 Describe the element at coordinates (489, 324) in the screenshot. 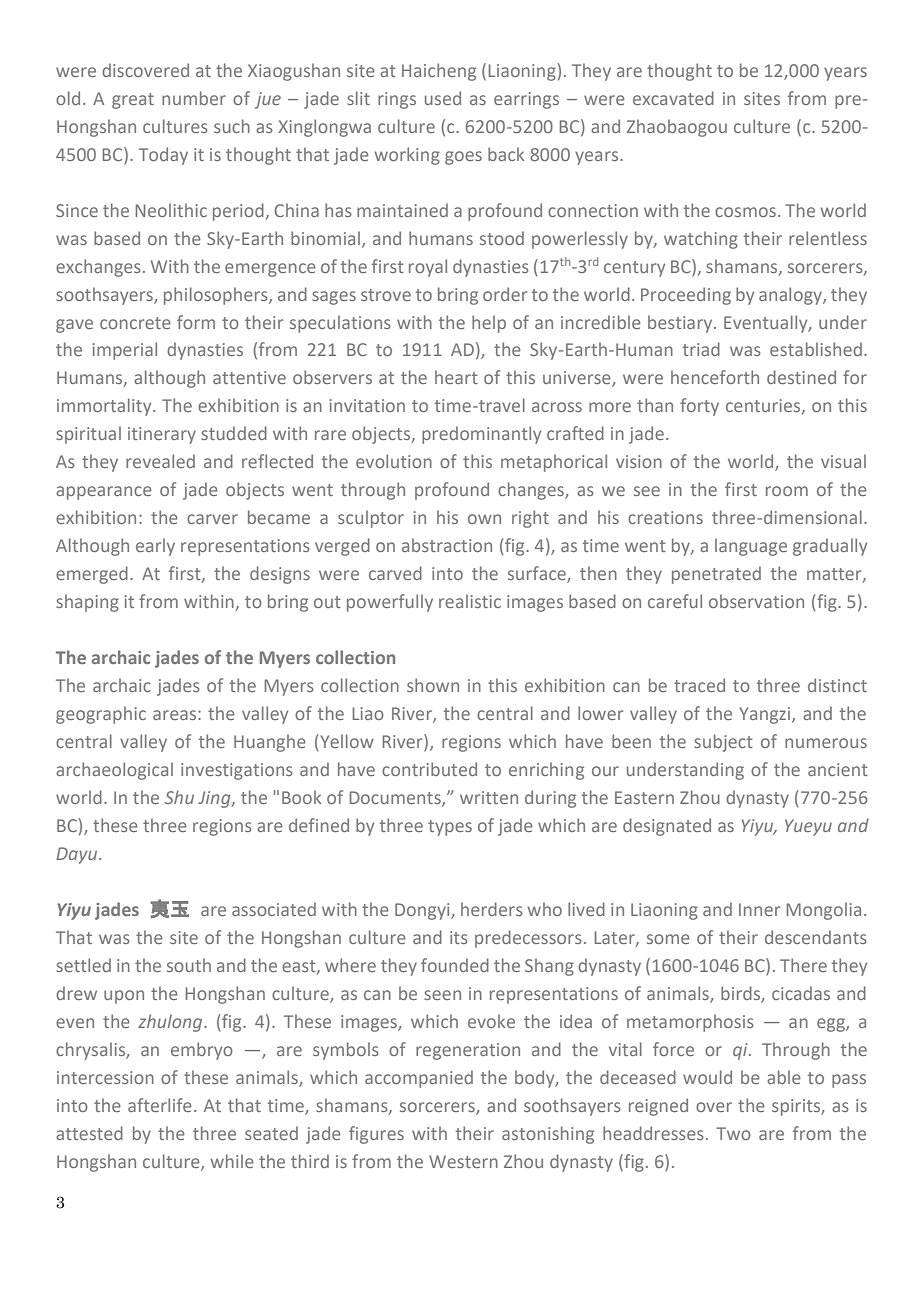

I see `help` at that location.
